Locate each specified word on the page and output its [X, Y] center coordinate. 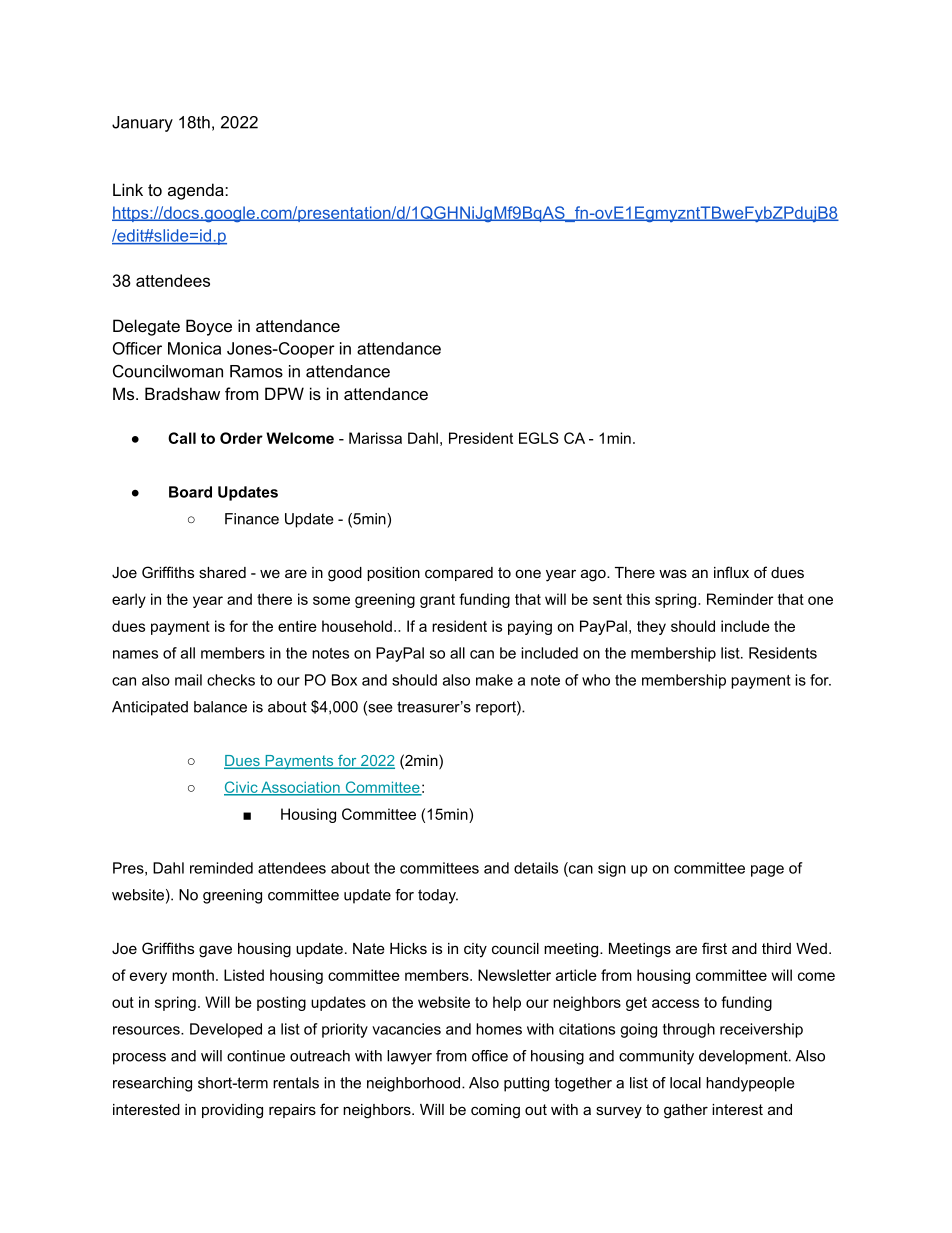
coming [495, 1111]
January [142, 124]
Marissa [375, 438]
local [685, 1083]
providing [232, 1111]
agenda [197, 191]
